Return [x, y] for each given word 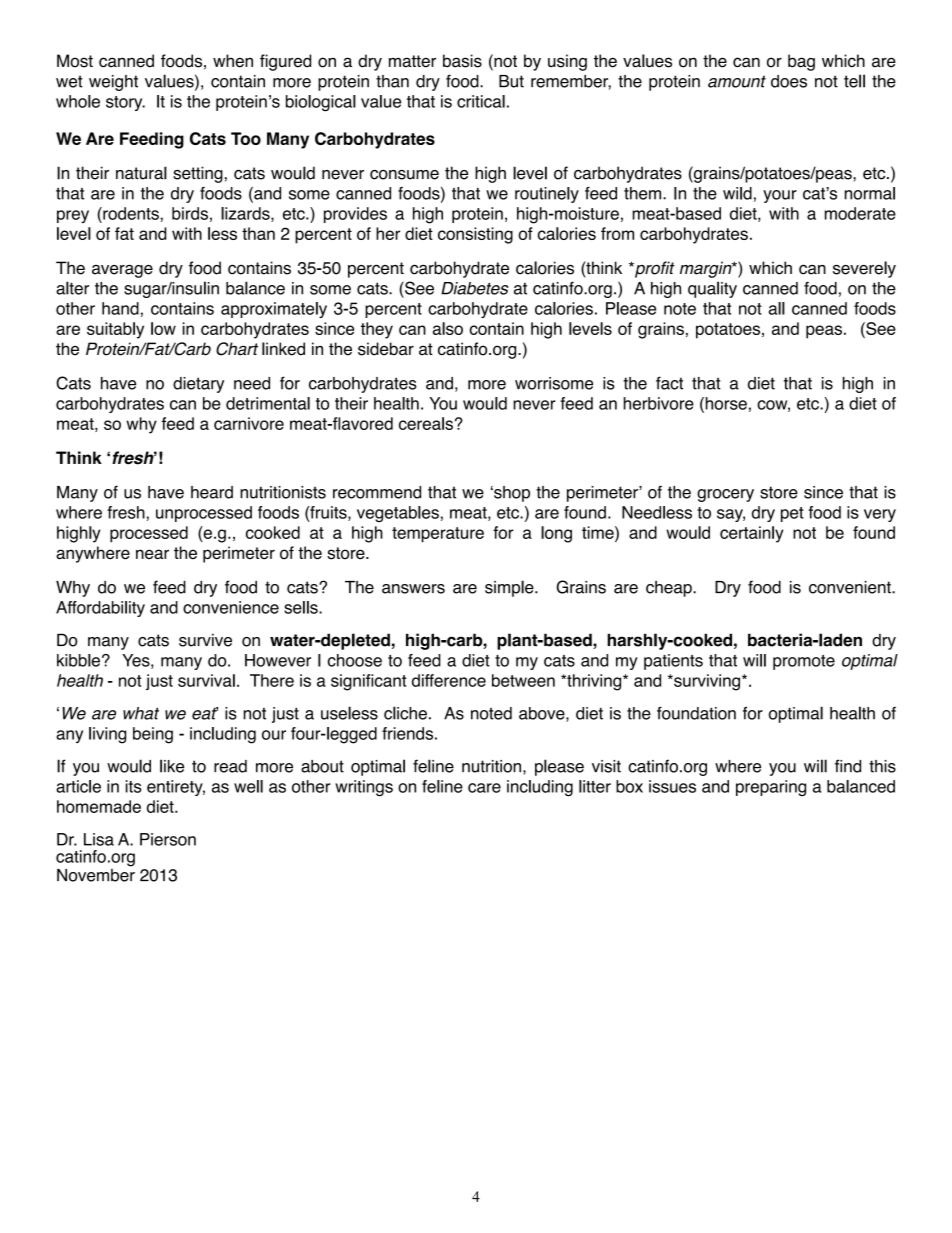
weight [113, 83]
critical [481, 101]
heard [212, 492]
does [789, 81]
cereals [426, 423]
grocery [725, 495]
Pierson [168, 839]
